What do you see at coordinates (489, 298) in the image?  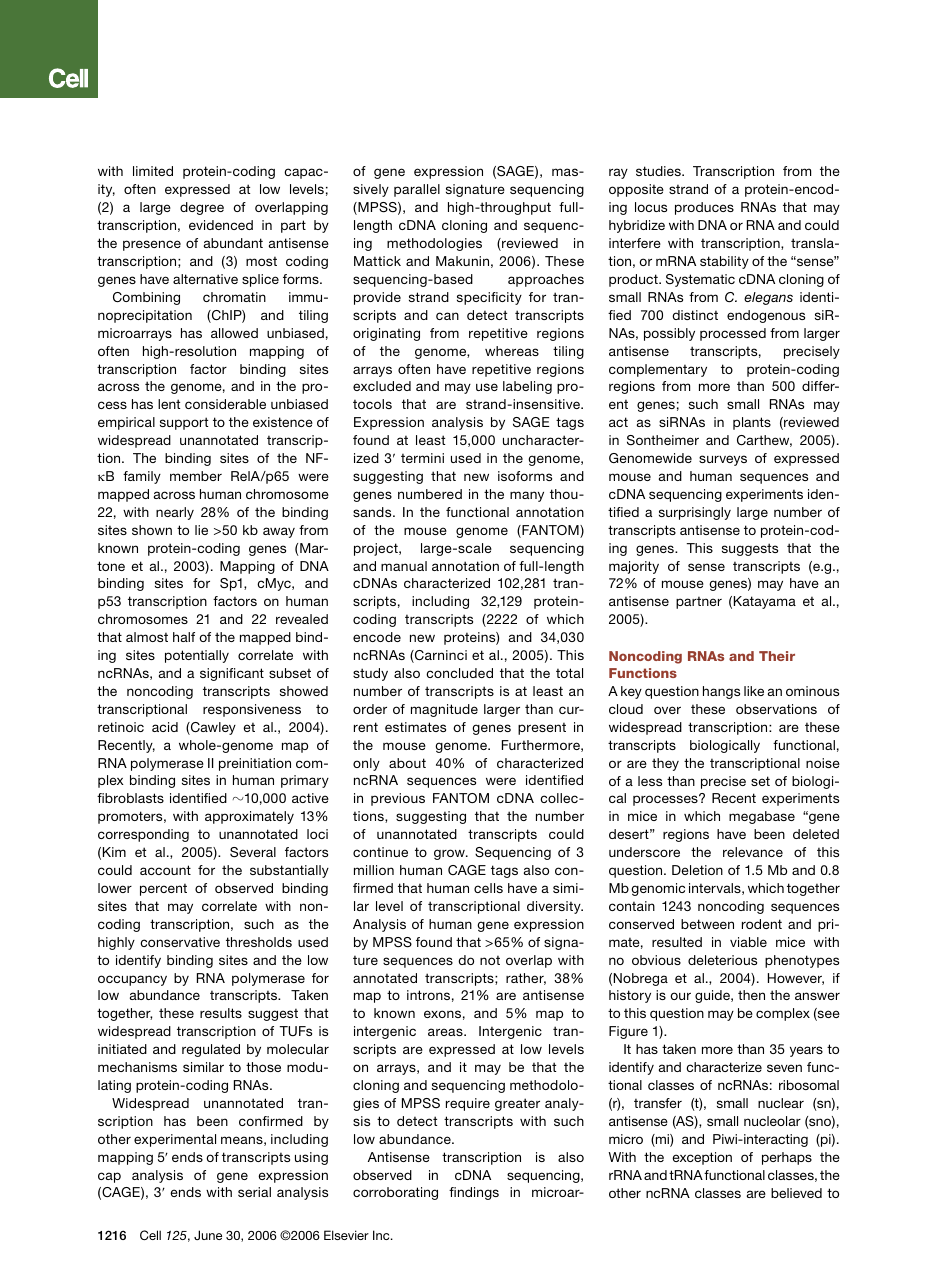 I see `specificity` at bounding box center [489, 298].
